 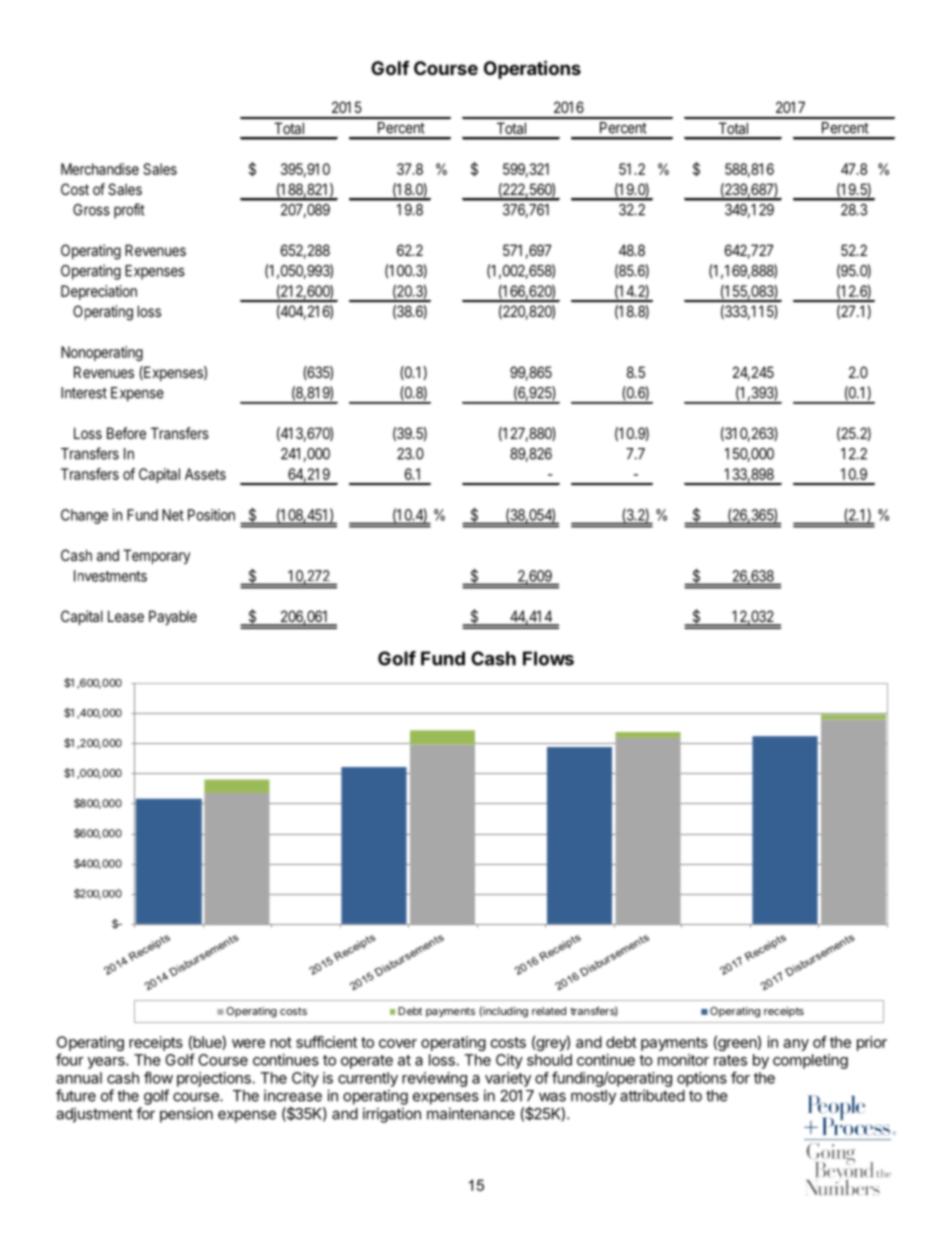 What do you see at coordinates (532, 69) in the screenshot?
I see `Operations` at bounding box center [532, 69].
